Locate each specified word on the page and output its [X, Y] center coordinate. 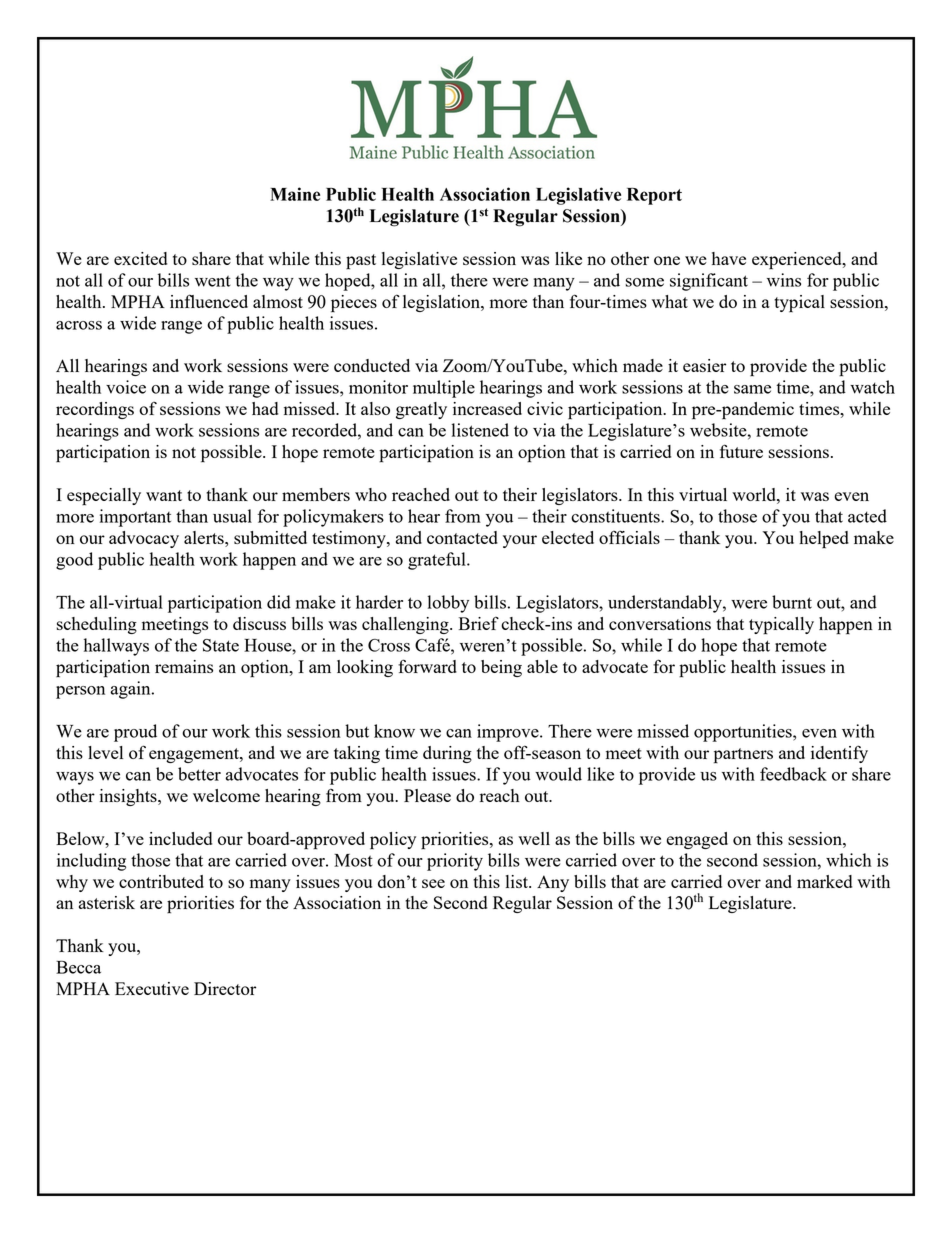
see [433, 883]
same [752, 389]
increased [487, 408]
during [447, 754]
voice [126, 387]
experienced [798, 261]
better [199, 774]
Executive [152, 988]
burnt [792, 602]
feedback [793, 774]
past [361, 262]
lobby [448, 604]
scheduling [97, 625]
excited [140, 258]
